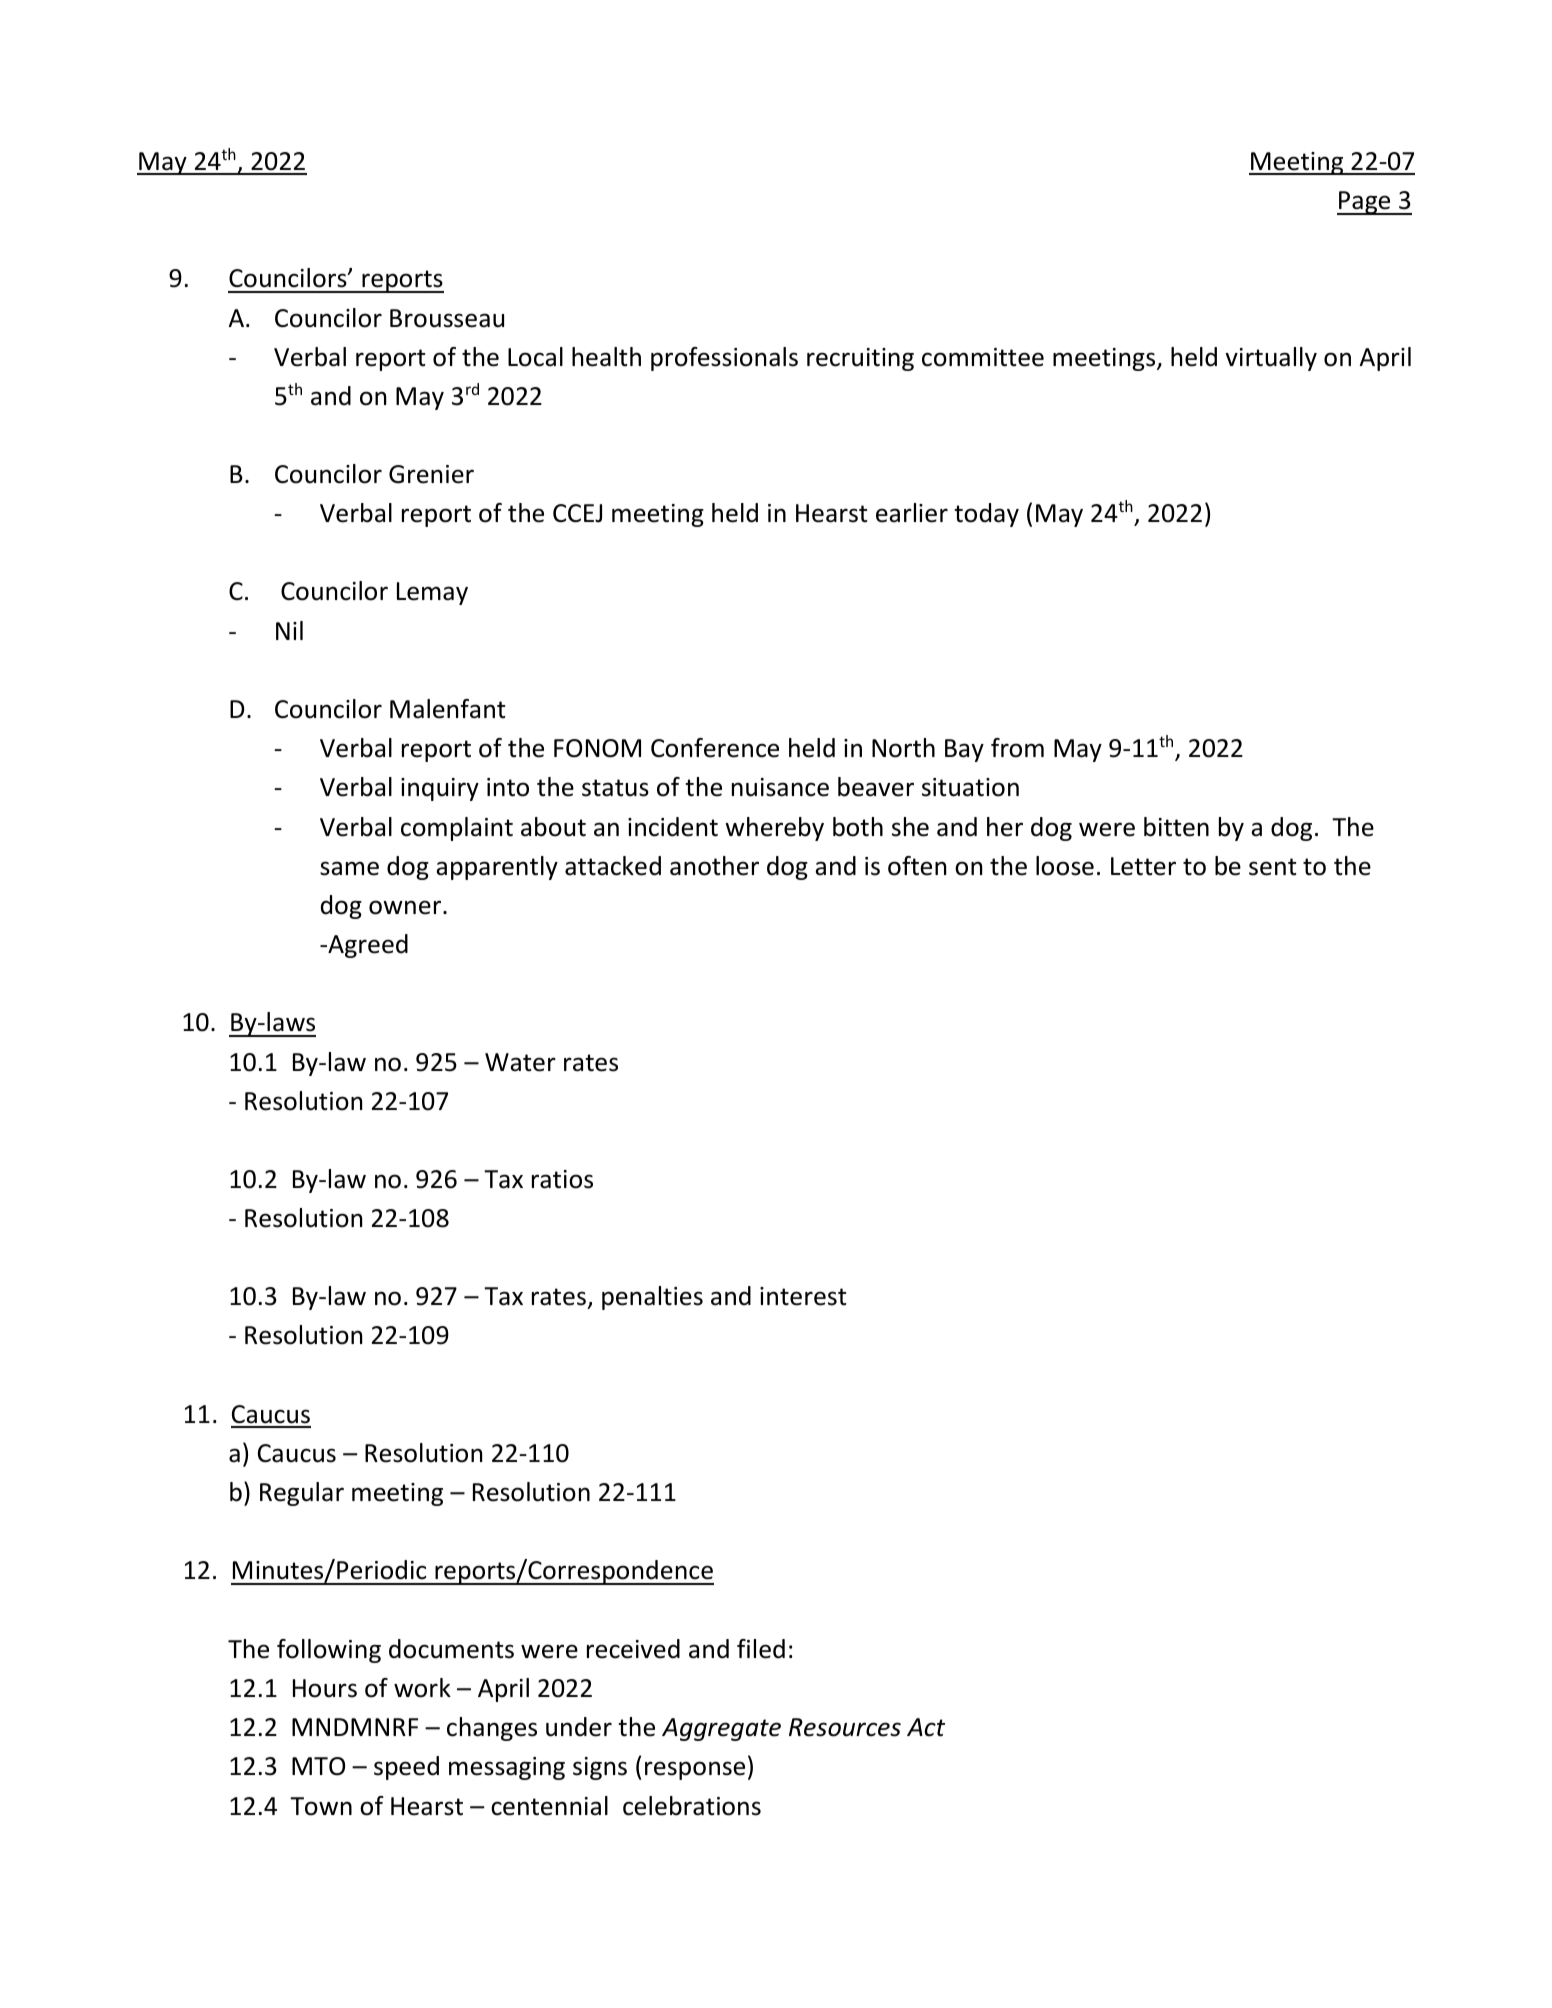 This screenshot has height=2008, width=1552. What do you see at coordinates (926, 1727) in the screenshot?
I see `Act` at bounding box center [926, 1727].
